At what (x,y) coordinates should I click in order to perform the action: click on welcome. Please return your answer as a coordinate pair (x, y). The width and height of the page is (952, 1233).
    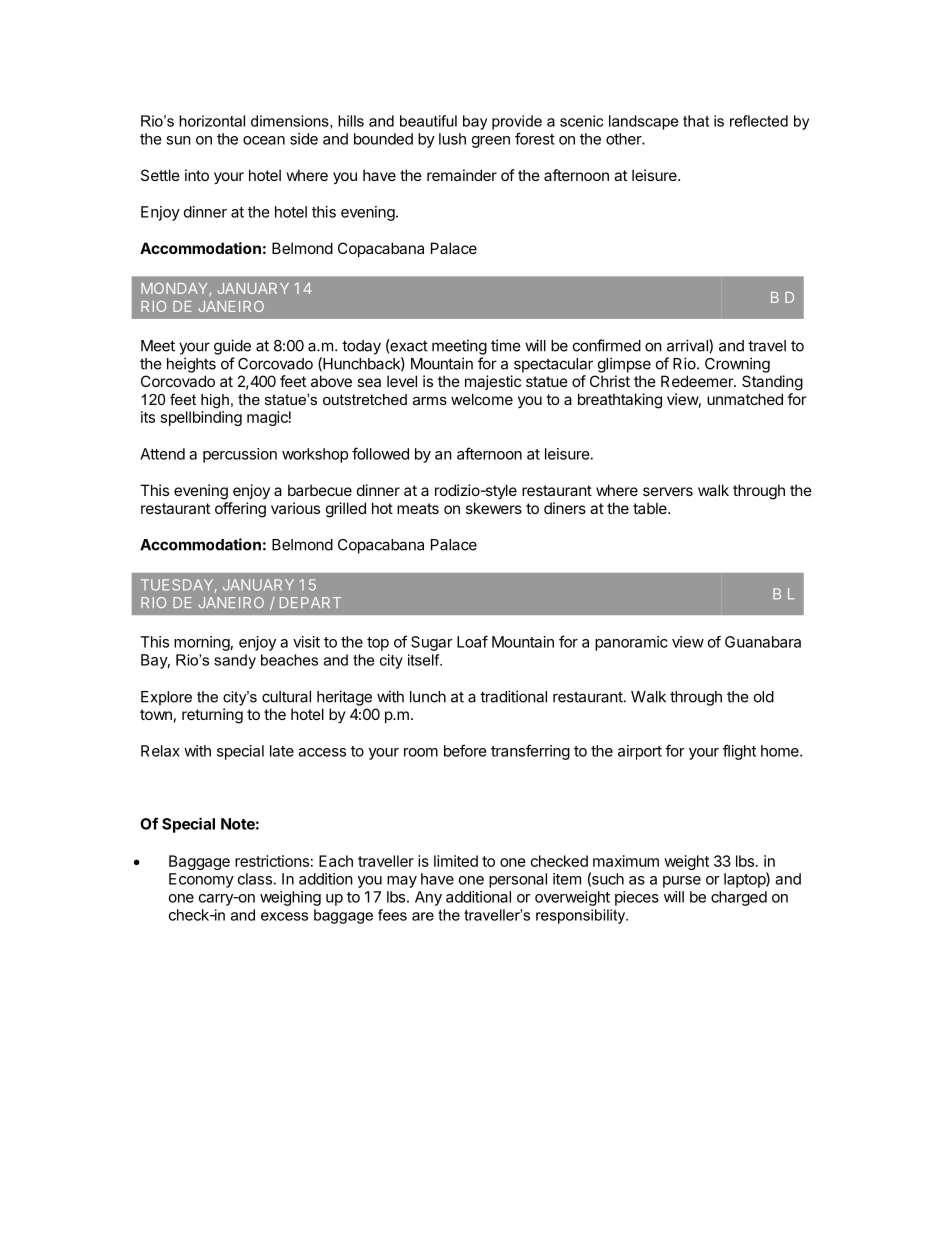
    Looking at the image, I should click on (482, 399).
